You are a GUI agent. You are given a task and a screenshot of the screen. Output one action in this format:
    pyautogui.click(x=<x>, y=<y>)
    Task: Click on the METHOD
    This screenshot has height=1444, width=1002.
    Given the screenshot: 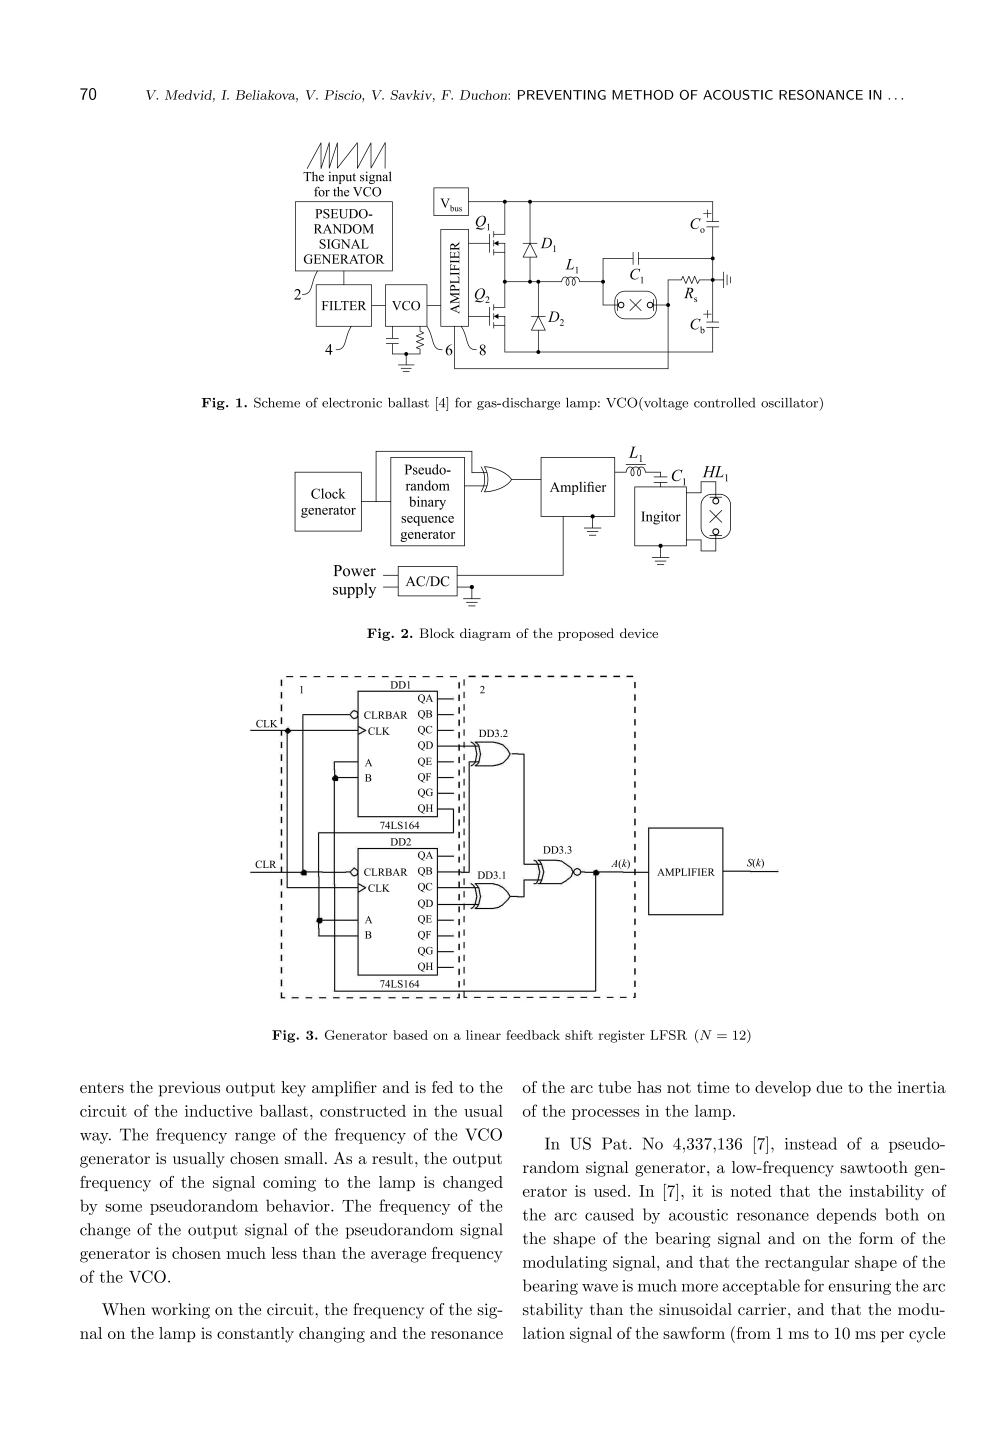 What is the action you would take?
    pyautogui.click(x=643, y=95)
